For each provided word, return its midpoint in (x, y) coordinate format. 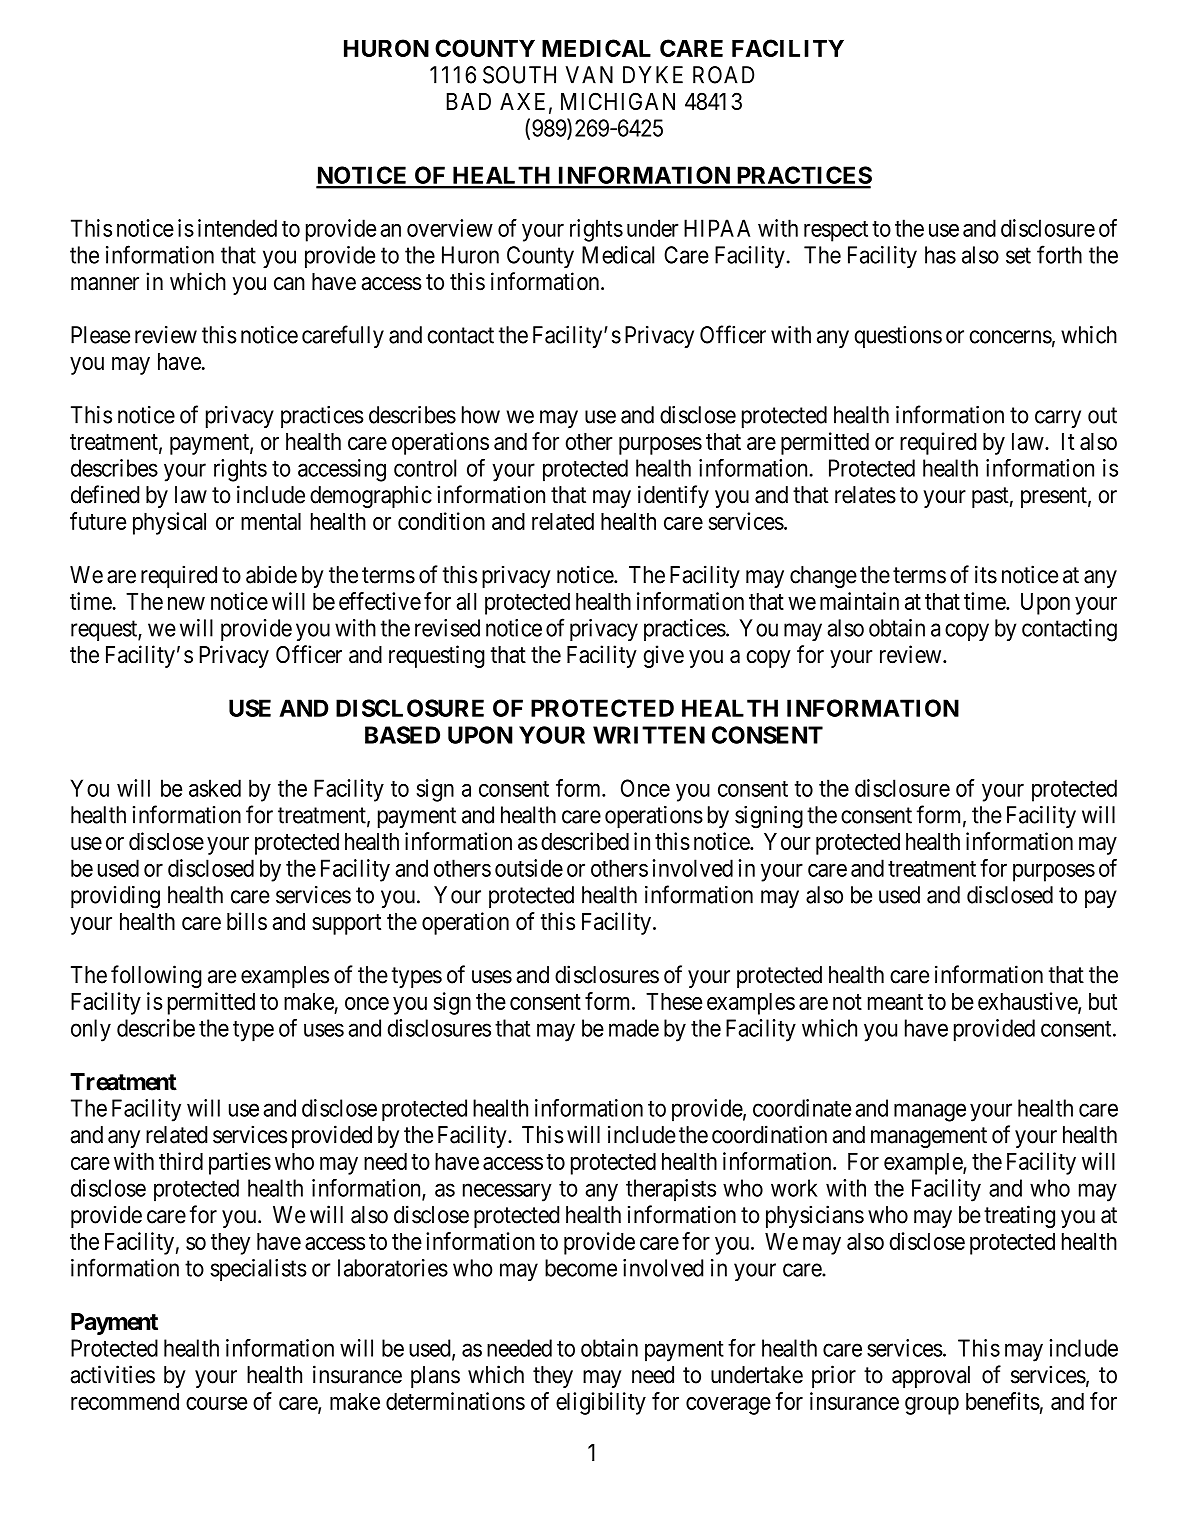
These (674, 1001)
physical (169, 523)
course (216, 1403)
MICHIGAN (618, 101)
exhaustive (1028, 1002)
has (940, 255)
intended (237, 228)
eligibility (601, 1403)
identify (673, 496)
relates (865, 495)
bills (247, 921)
